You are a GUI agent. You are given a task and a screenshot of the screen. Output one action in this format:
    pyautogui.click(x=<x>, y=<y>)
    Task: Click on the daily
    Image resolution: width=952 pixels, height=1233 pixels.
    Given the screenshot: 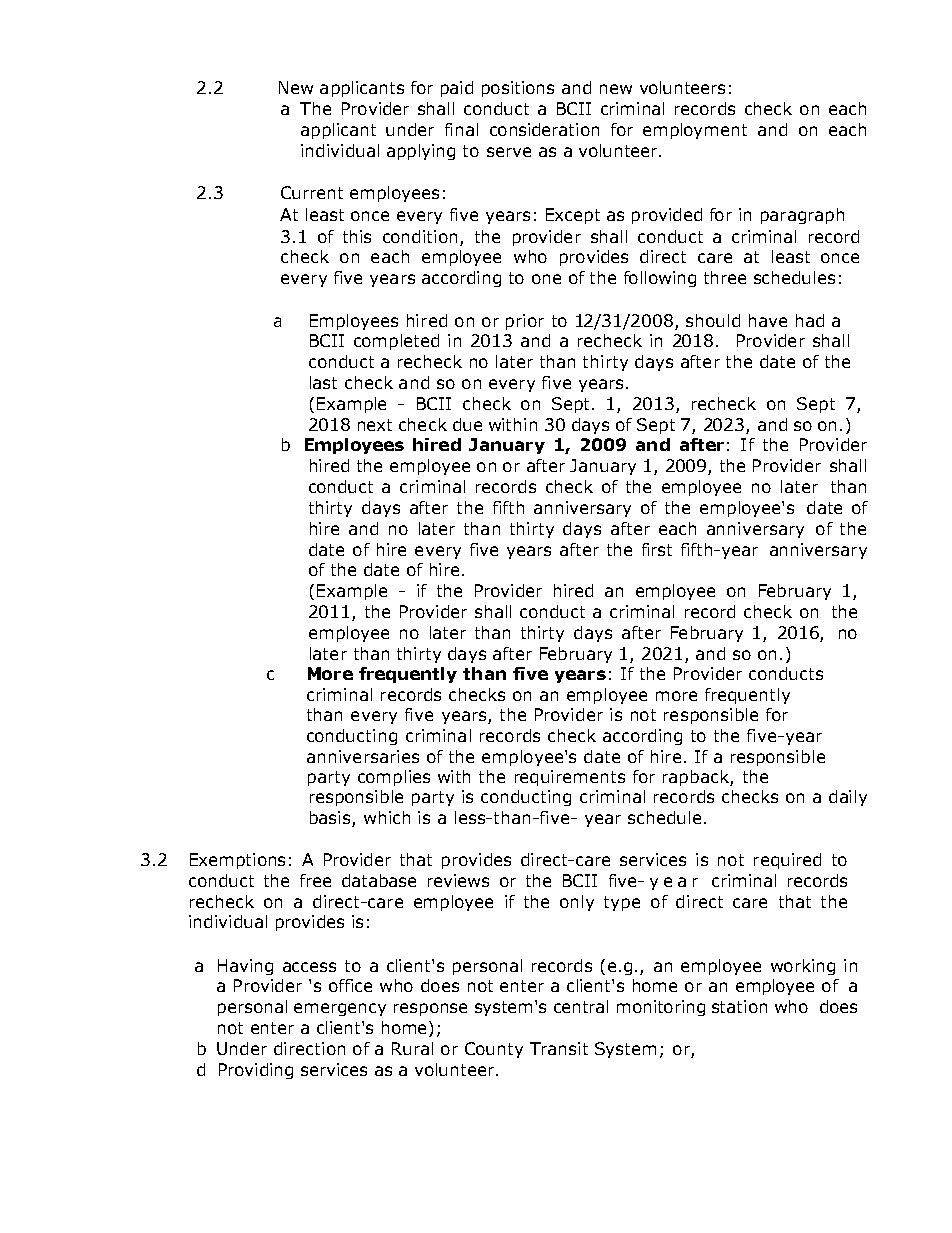 What is the action you would take?
    pyautogui.click(x=848, y=798)
